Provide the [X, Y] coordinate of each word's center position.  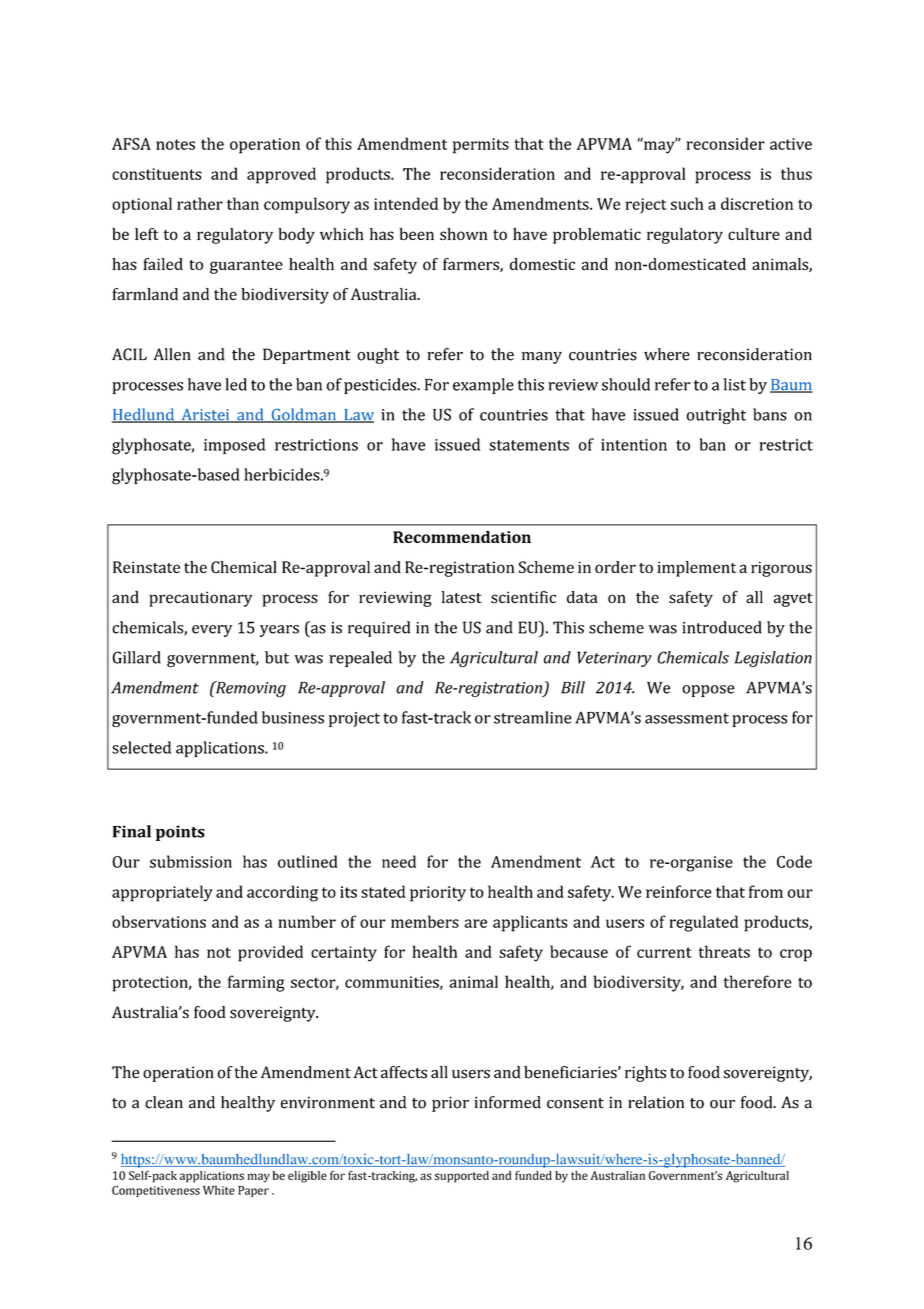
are [476, 923]
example [483, 386]
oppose [708, 691]
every [212, 631]
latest [462, 597]
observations [159, 921]
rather [200, 203]
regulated [704, 923]
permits [481, 146]
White [219, 1190]
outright [716, 416]
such [687, 203]
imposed [234, 446]
